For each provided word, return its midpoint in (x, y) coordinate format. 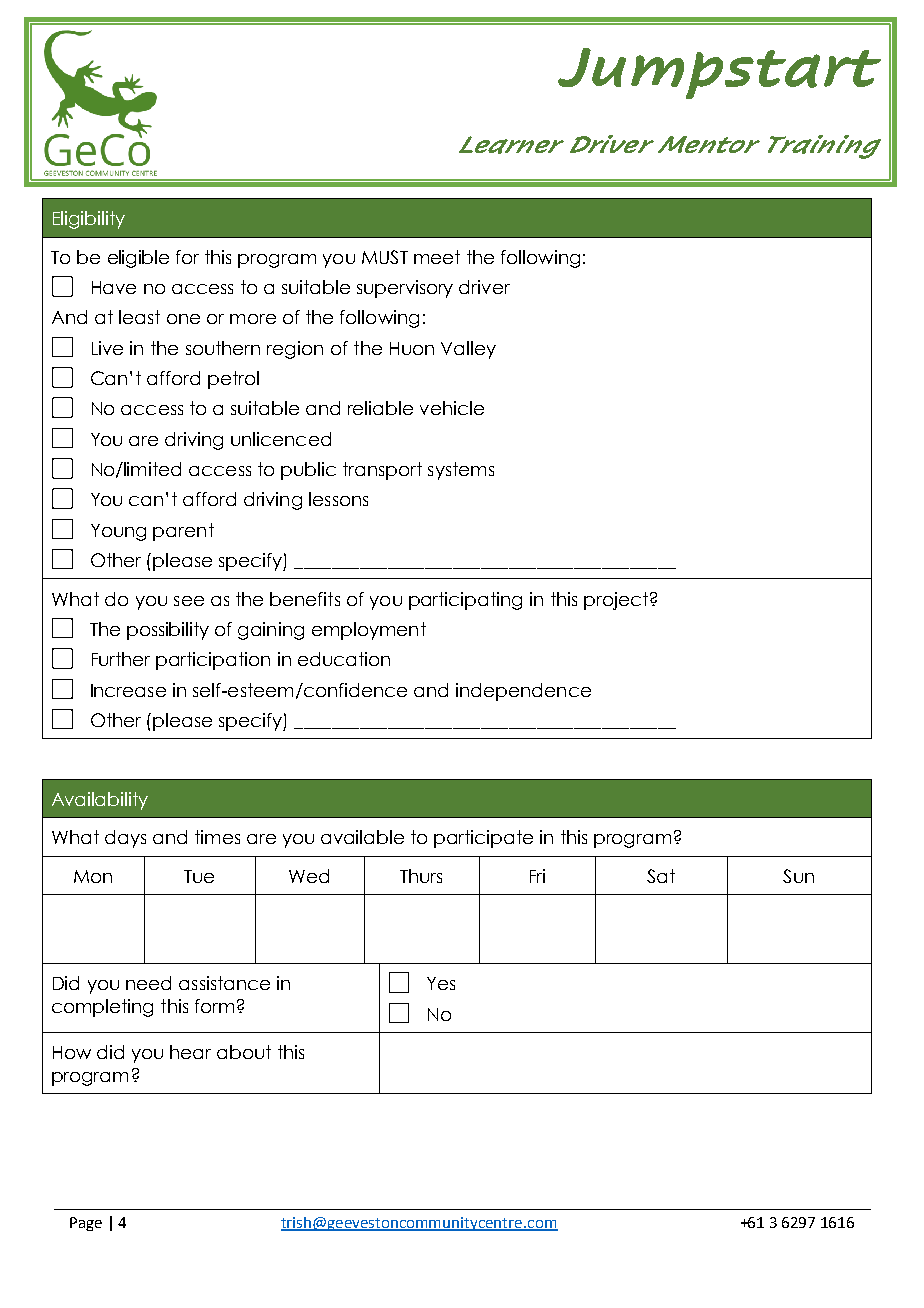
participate (483, 839)
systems (461, 471)
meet (437, 257)
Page (86, 1224)
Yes (441, 983)
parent (183, 532)
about (244, 1052)
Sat (661, 876)
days (125, 839)
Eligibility (89, 220)
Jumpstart (719, 73)
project (616, 601)
